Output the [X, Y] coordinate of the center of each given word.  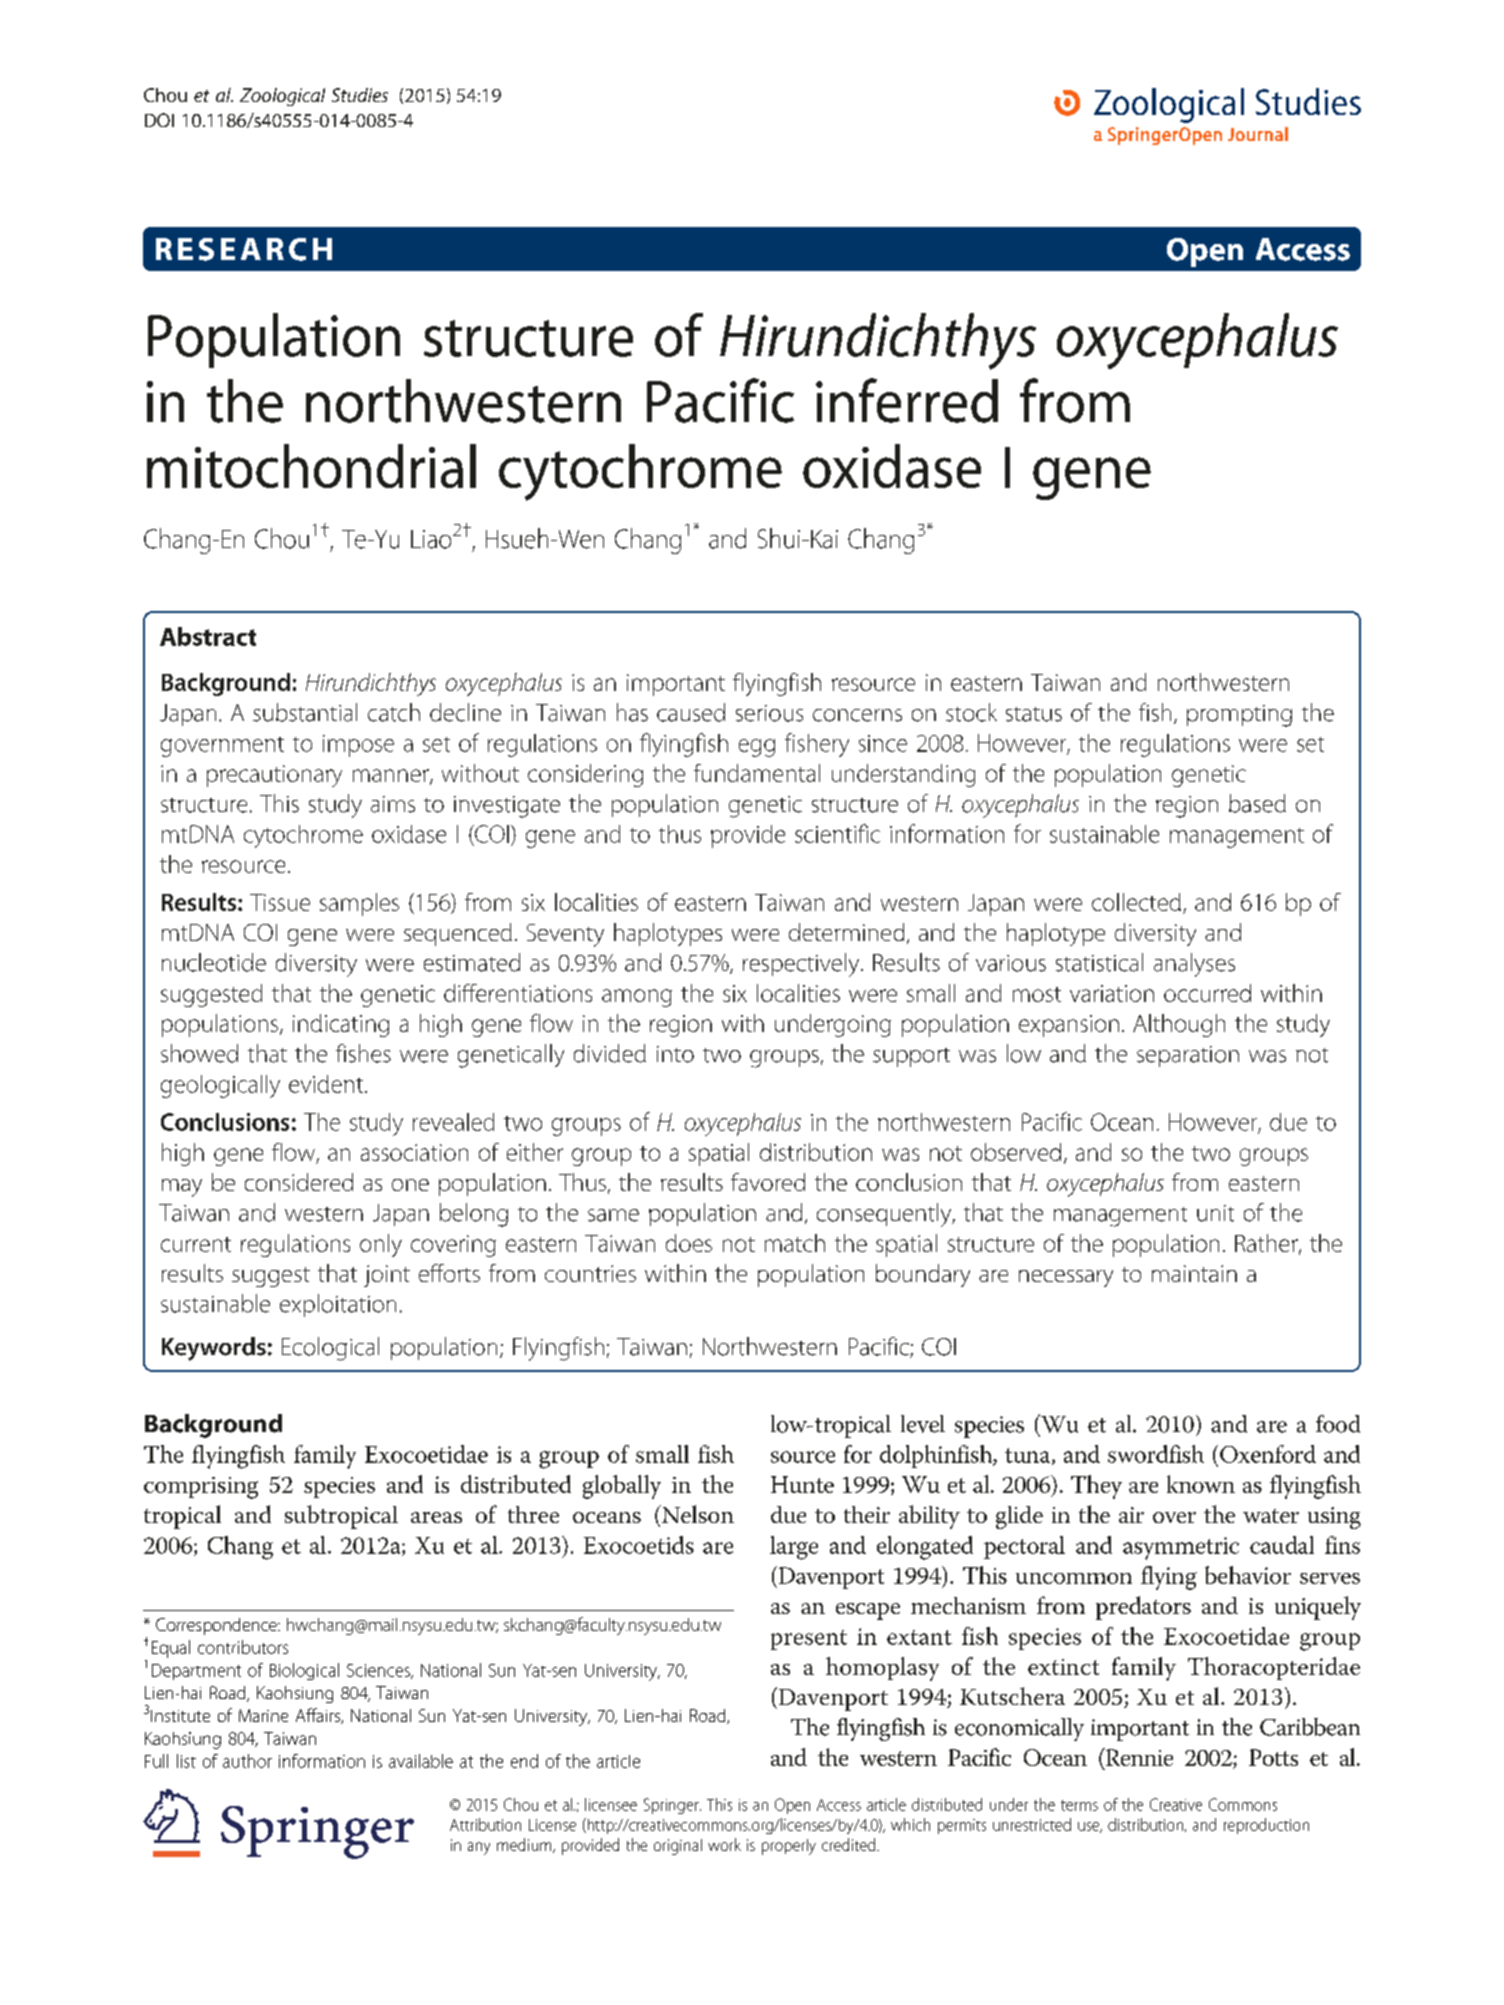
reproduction [1266, 1826]
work [724, 1844]
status [1034, 714]
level [923, 1424]
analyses [1194, 965]
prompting [1239, 716]
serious [769, 713]
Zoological [282, 97]
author [247, 1761]
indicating [341, 1025]
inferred [907, 400]
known [1201, 1484]
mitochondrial [311, 466]
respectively [801, 965]
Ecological [330, 1349]
